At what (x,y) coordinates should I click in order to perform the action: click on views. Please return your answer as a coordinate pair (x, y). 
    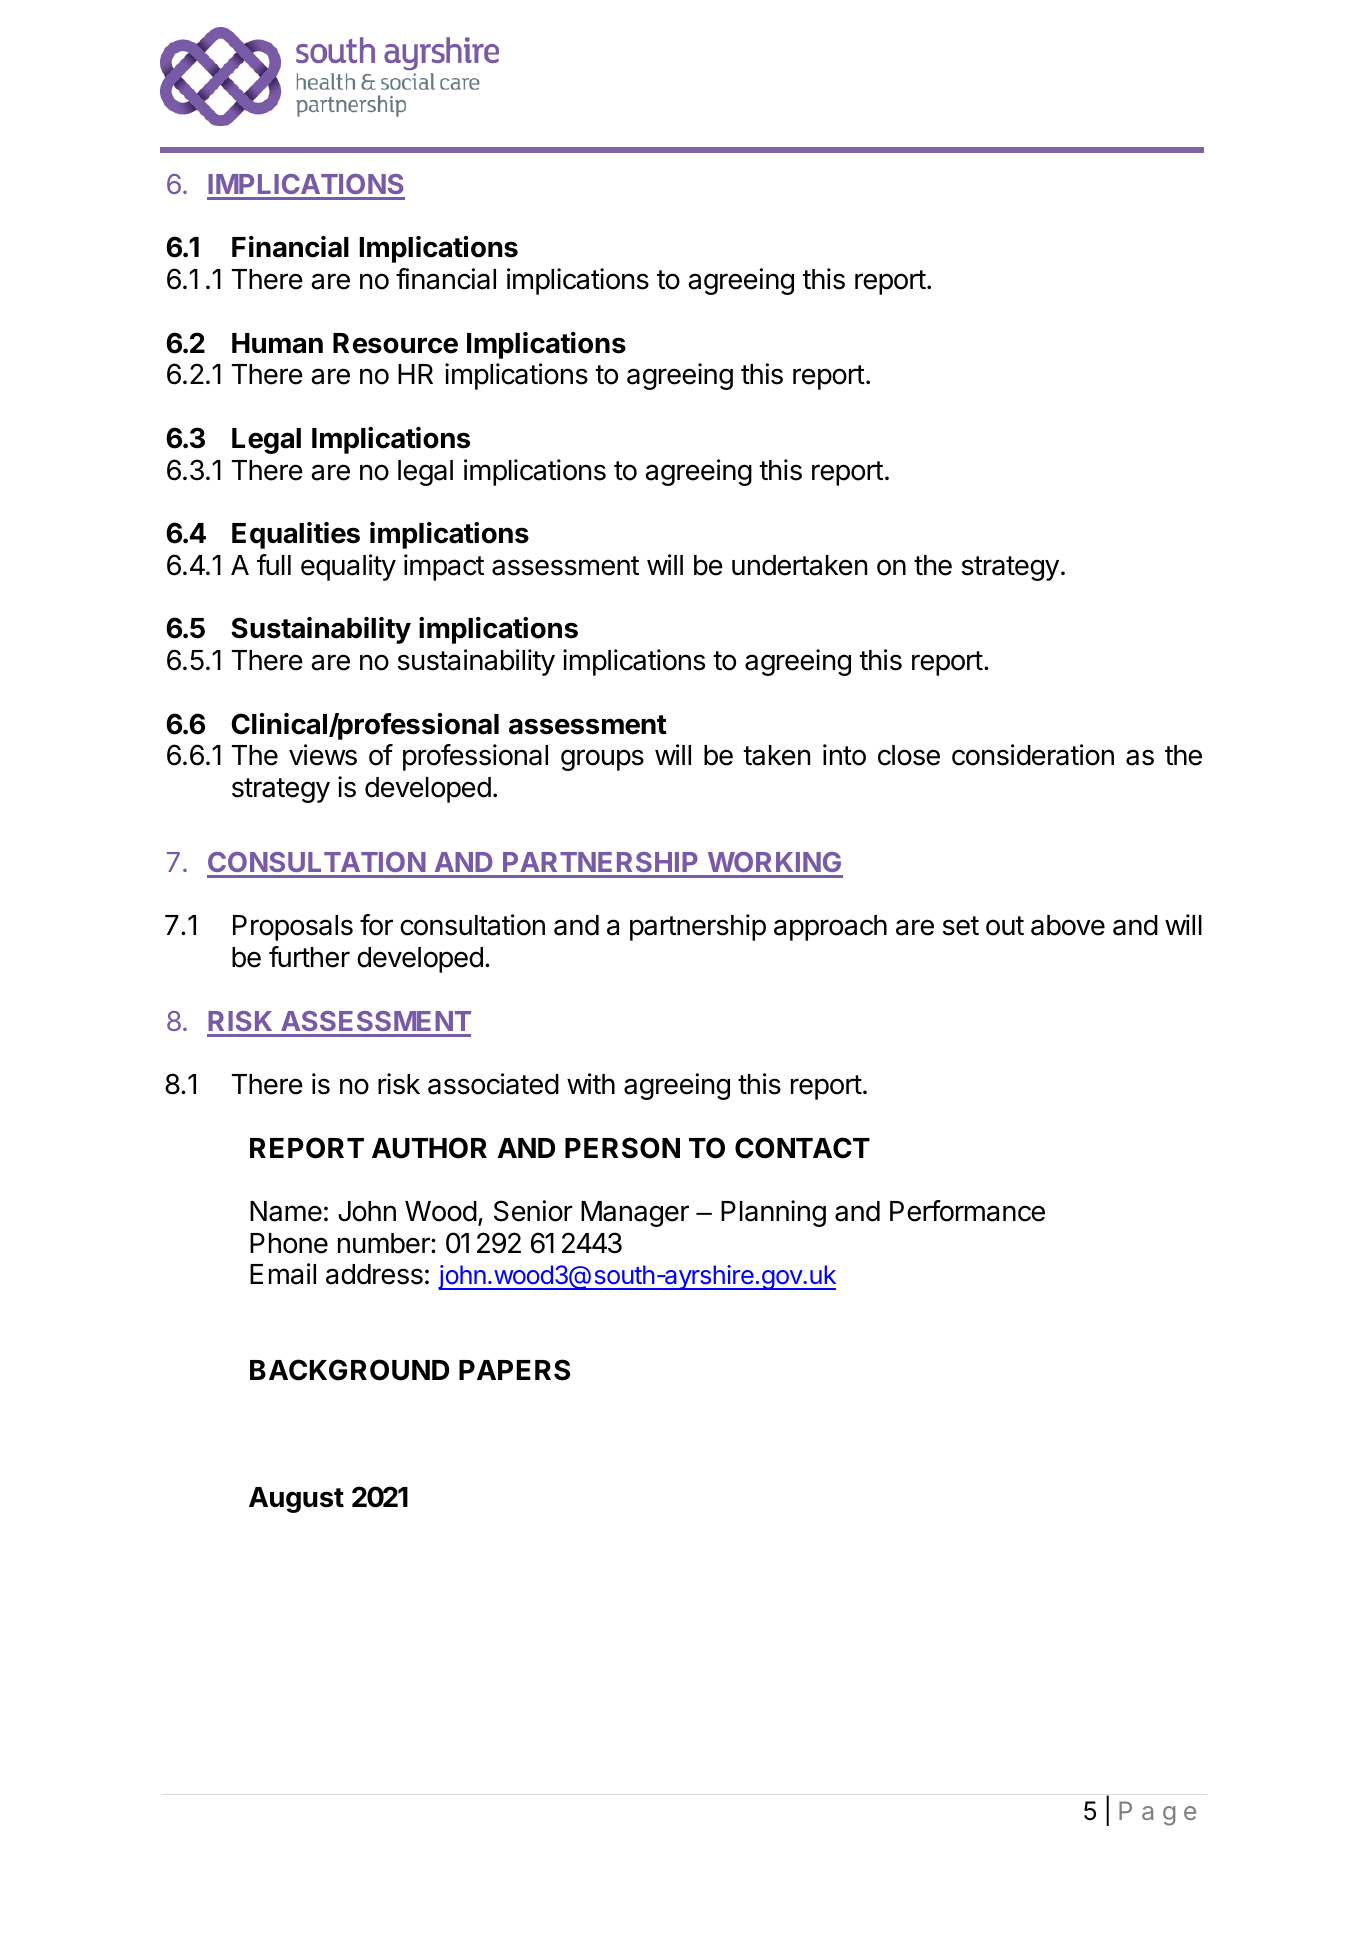
    Looking at the image, I should click on (323, 755).
